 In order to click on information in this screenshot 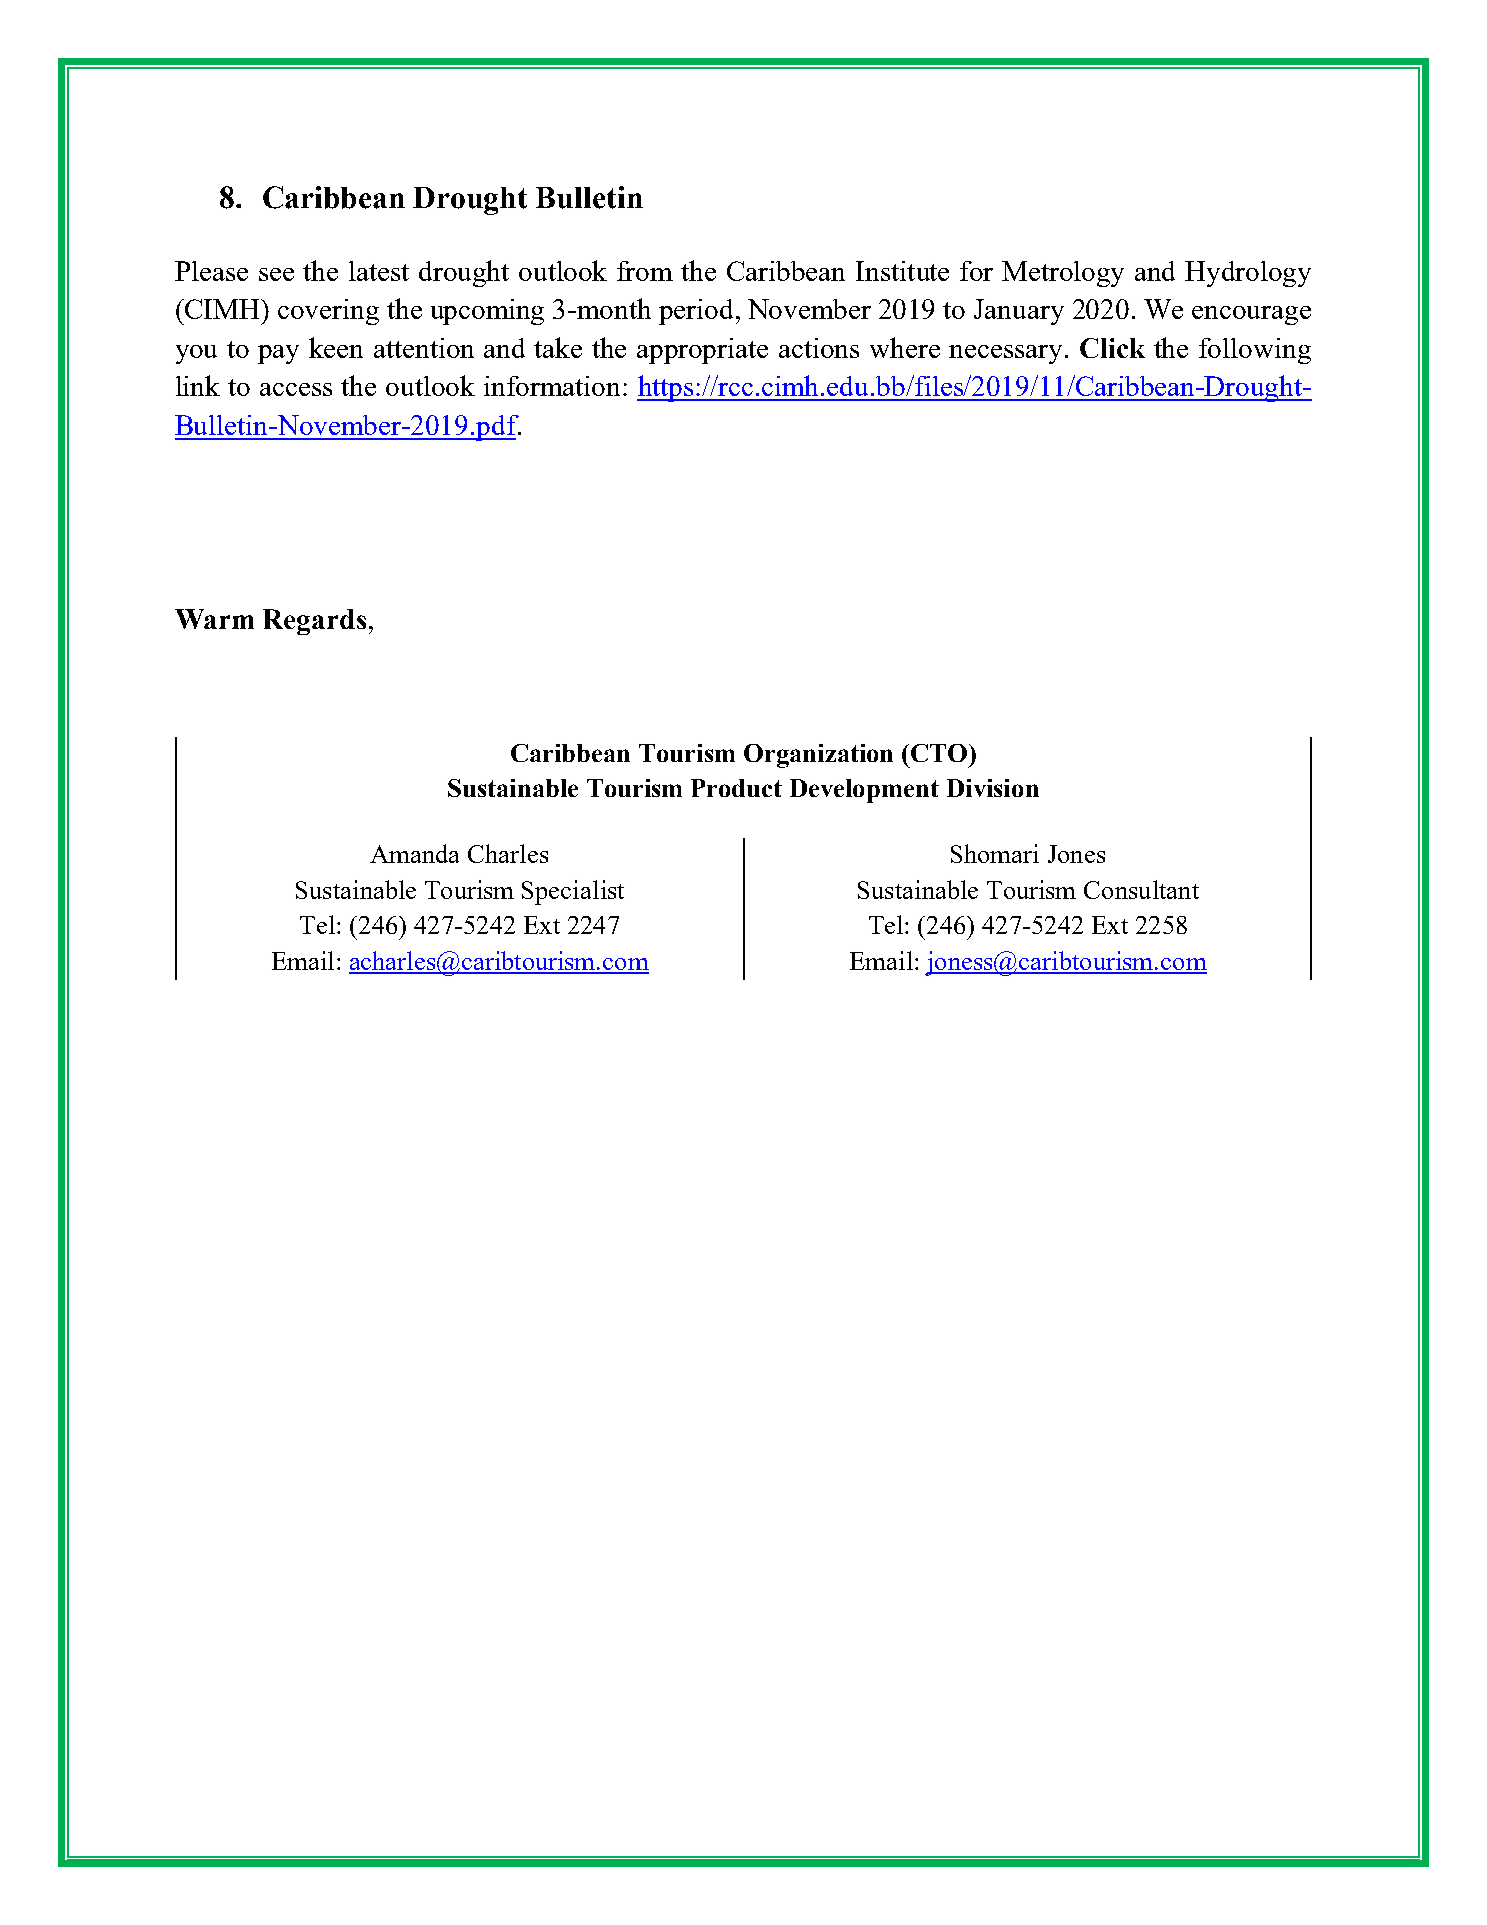, I will do `click(554, 386)`.
